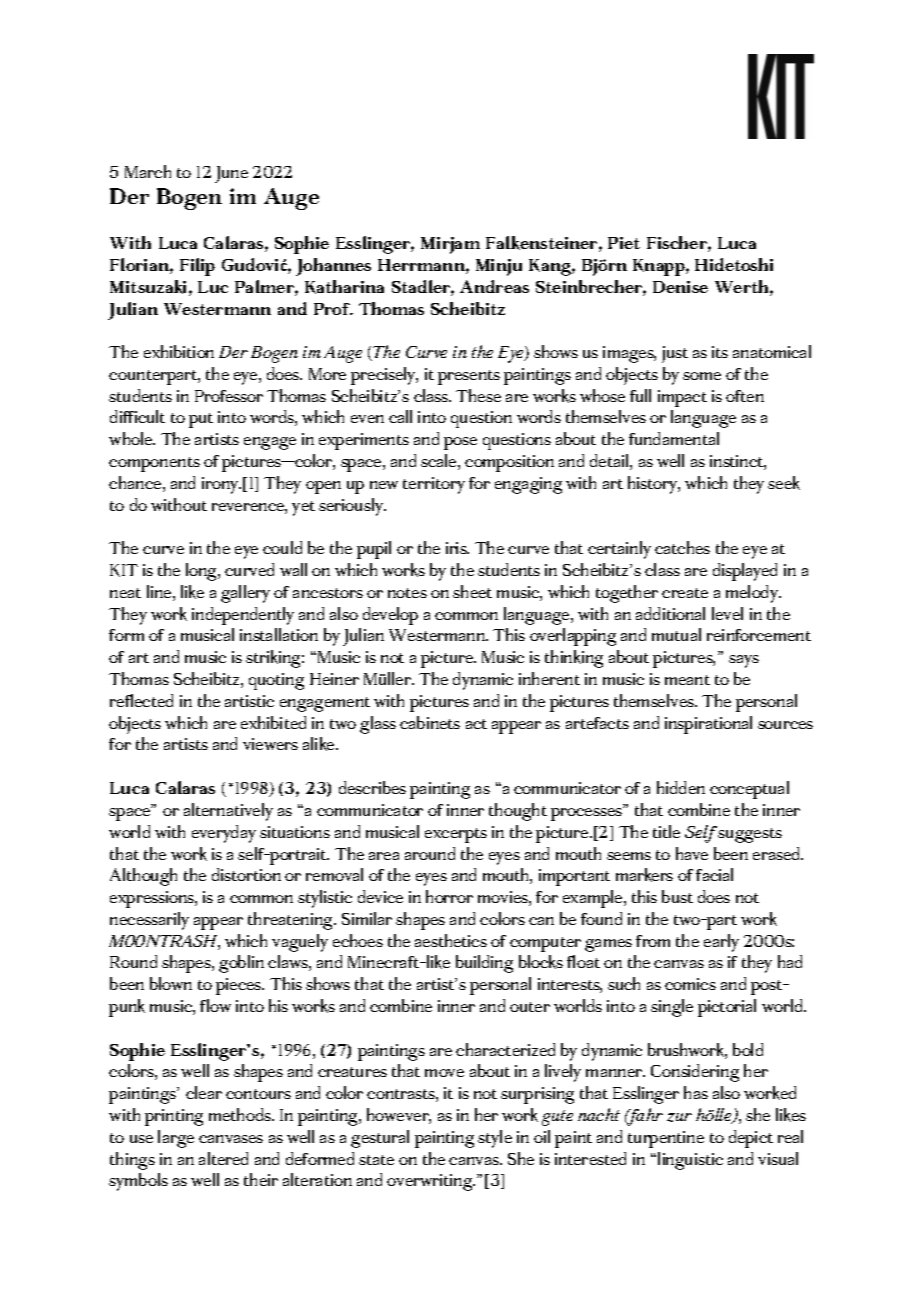 Image resolution: width=924 pixels, height=1308 pixels. Describe the element at coordinates (692, 853) in the screenshot. I see `have` at that location.
